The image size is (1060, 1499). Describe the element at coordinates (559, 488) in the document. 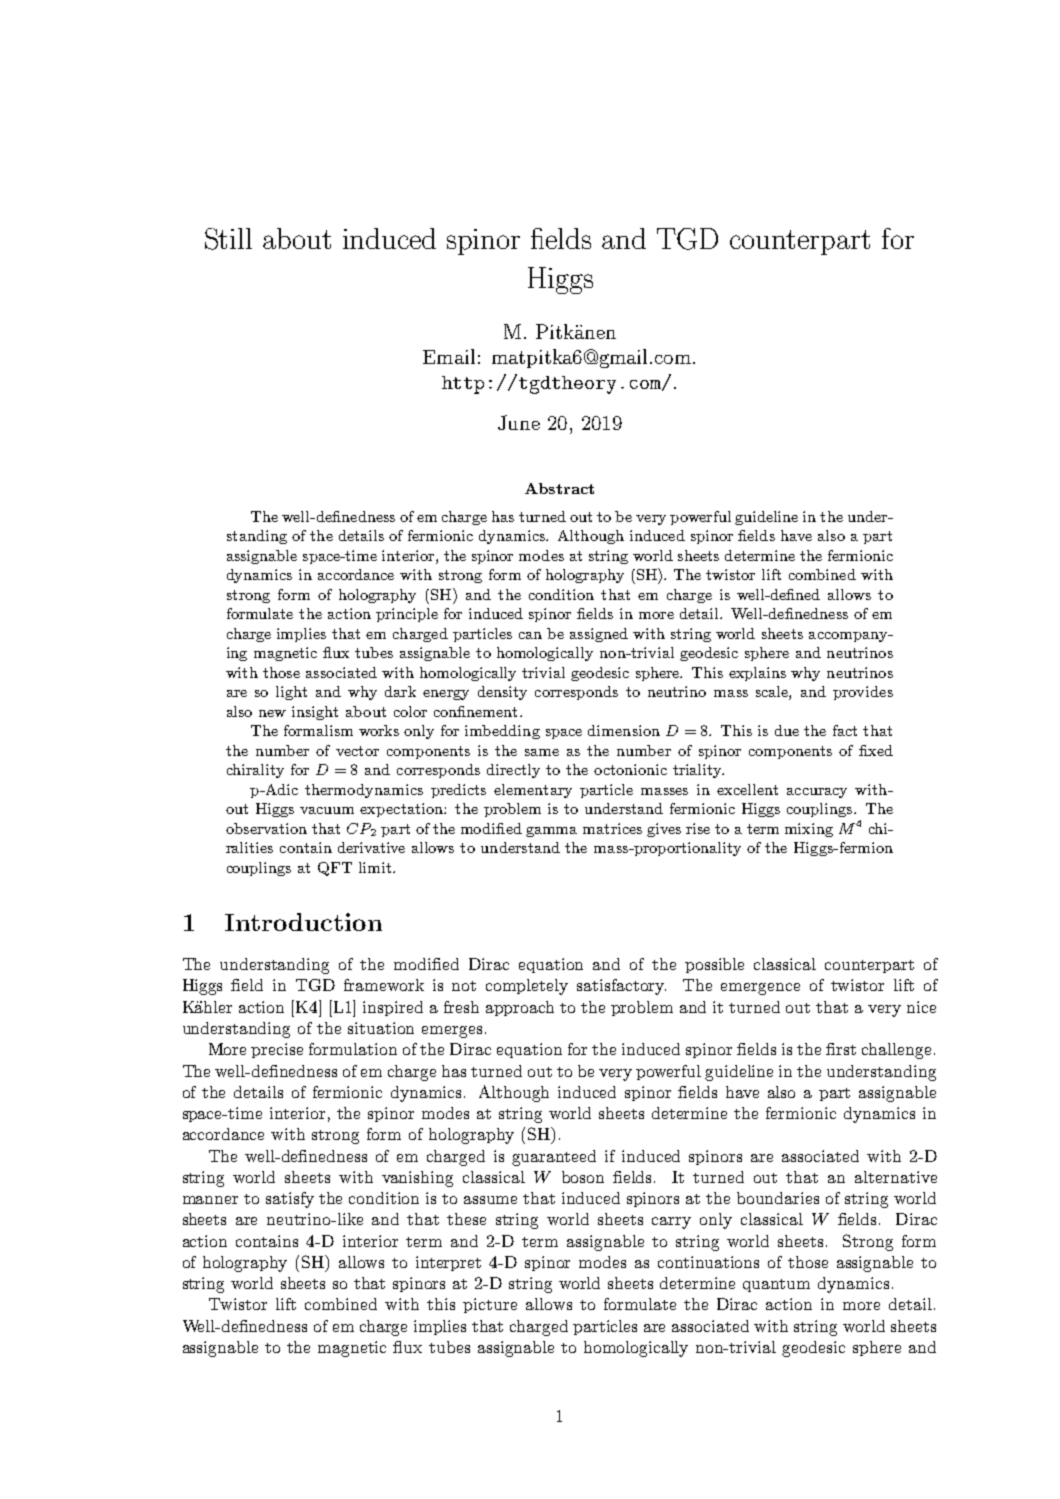

I see `Abstract` at that location.
